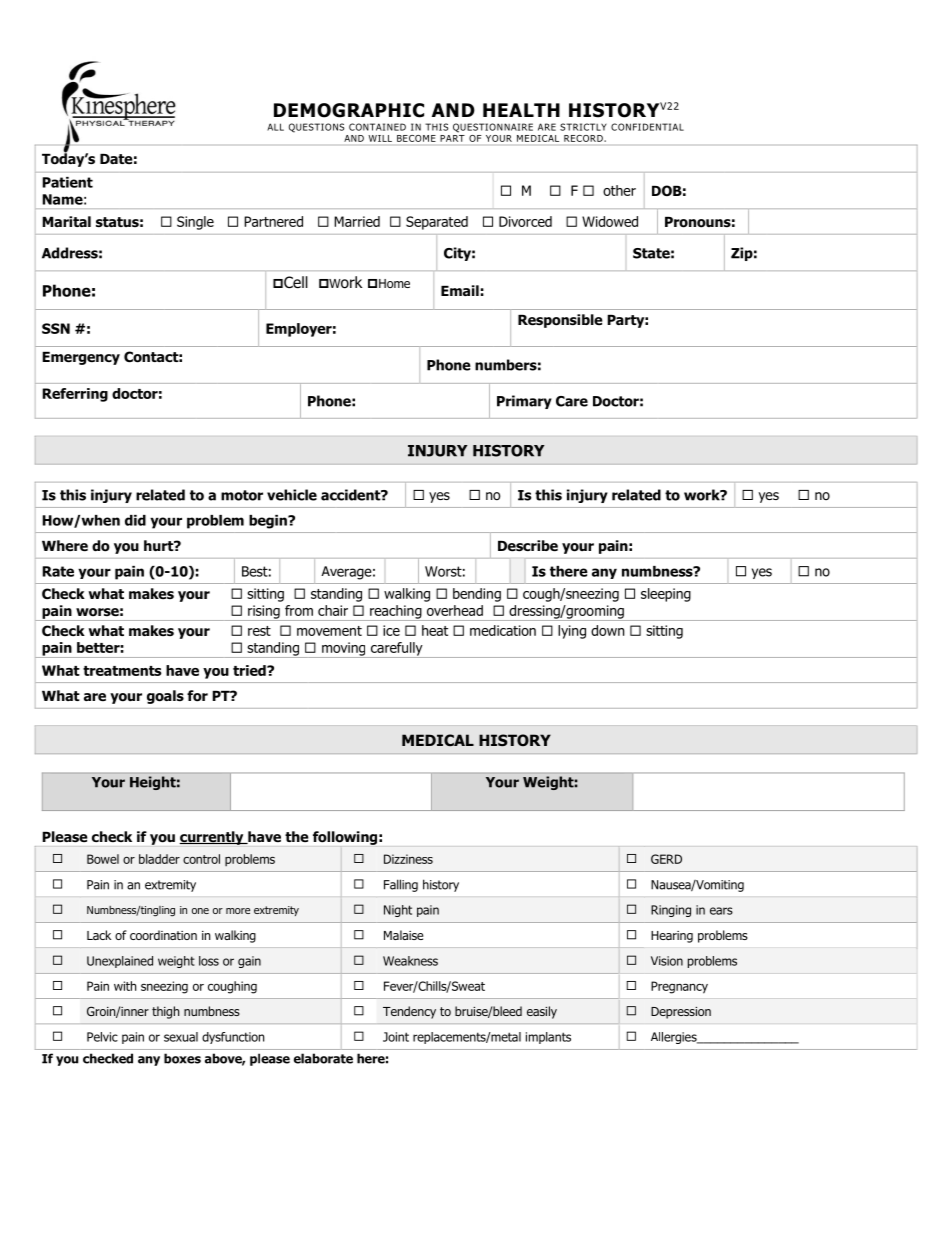  What do you see at coordinates (408, 859) in the screenshot?
I see `Dizziness` at bounding box center [408, 859].
